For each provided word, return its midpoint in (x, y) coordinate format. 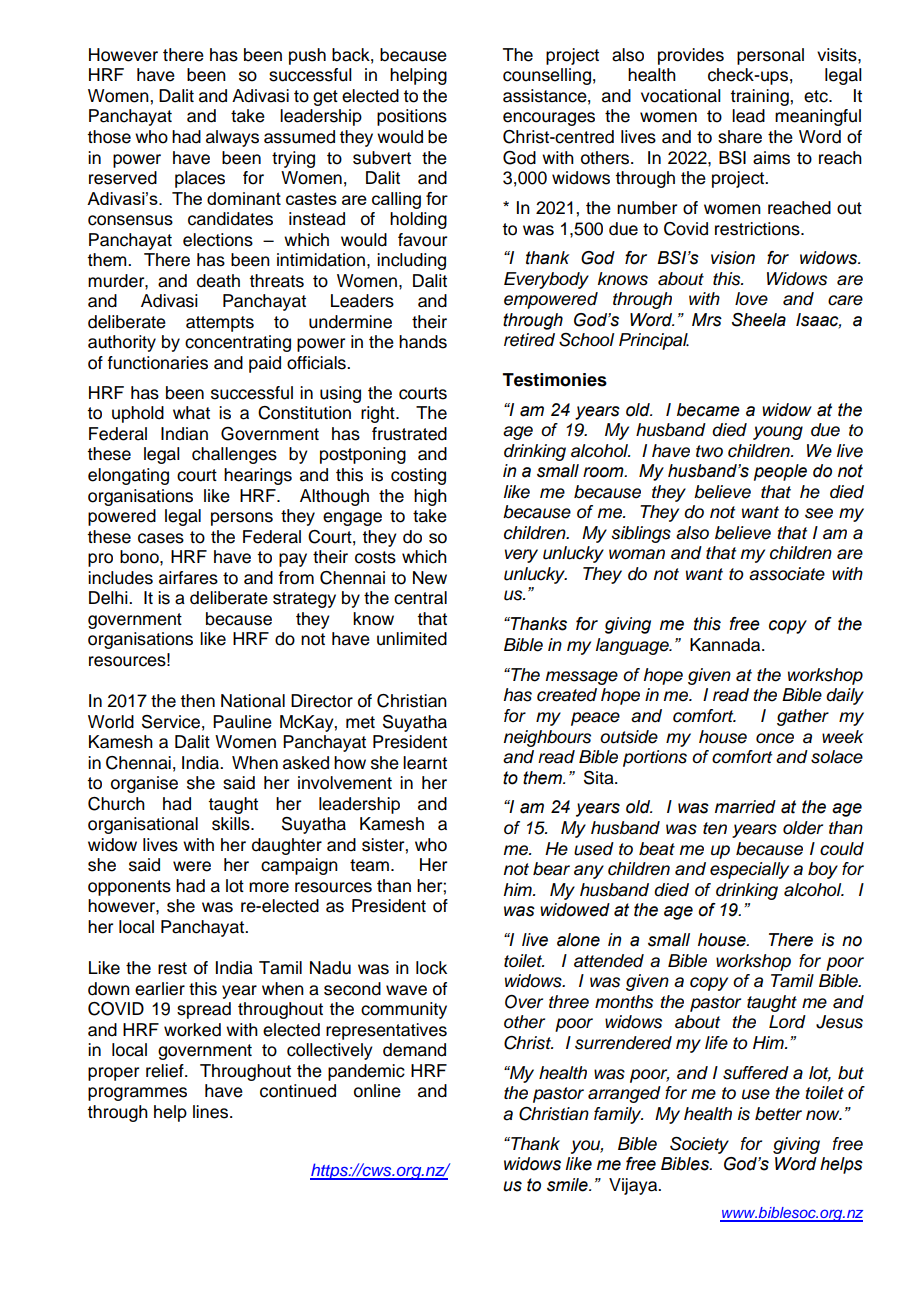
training (760, 97)
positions (412, 117)
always (232, 138)
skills (232, 824)
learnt (425, 763)
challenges (234, 455)
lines (212, 1112)
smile (568, 1185)
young (778, 433)
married (745, 807)
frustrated (409, 434)
